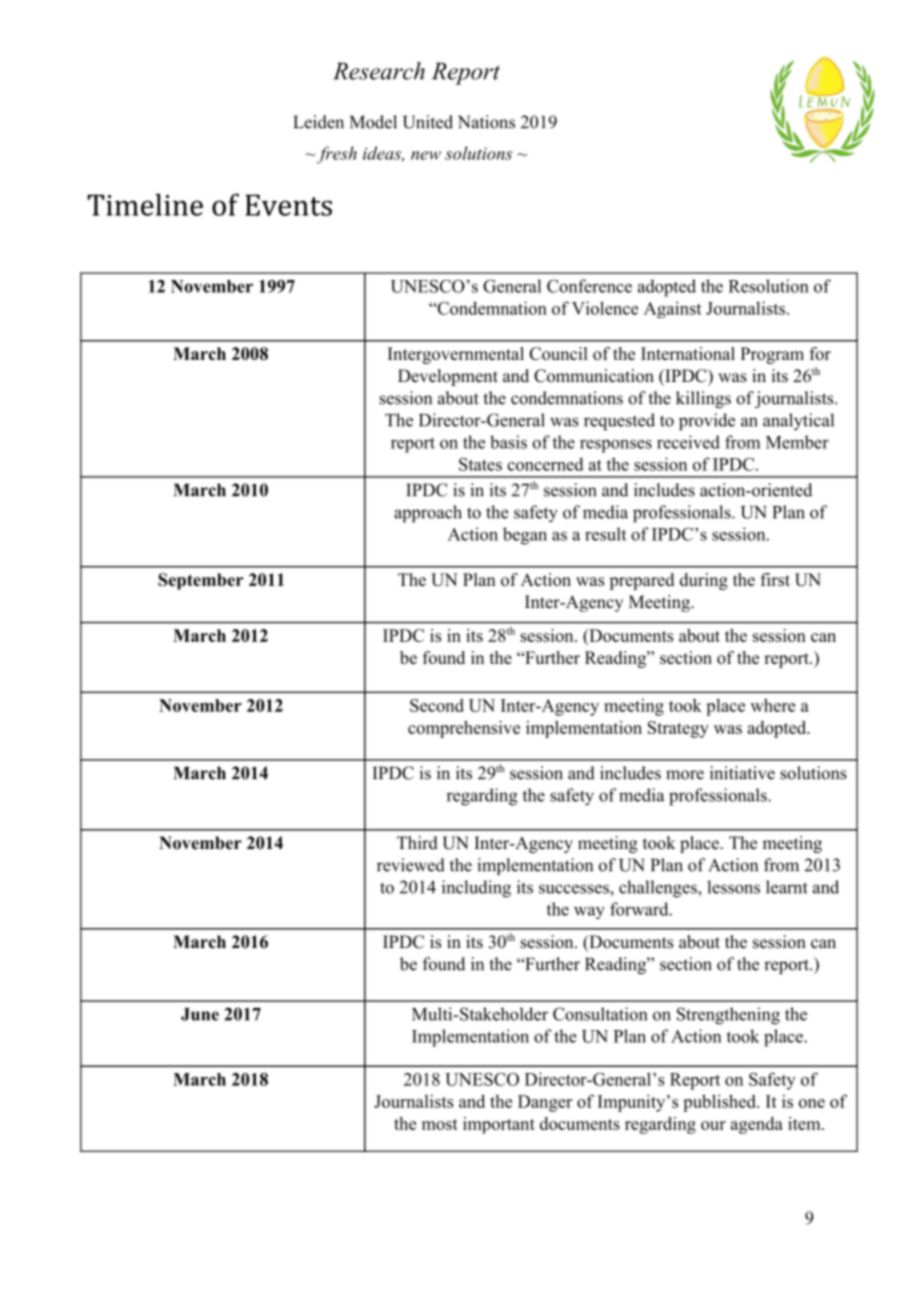 The image size is (924, 1308). What do you see at coordinates (318, 122) in the screenshot?
I see `Leiden` at bounding box center [318, 122].
